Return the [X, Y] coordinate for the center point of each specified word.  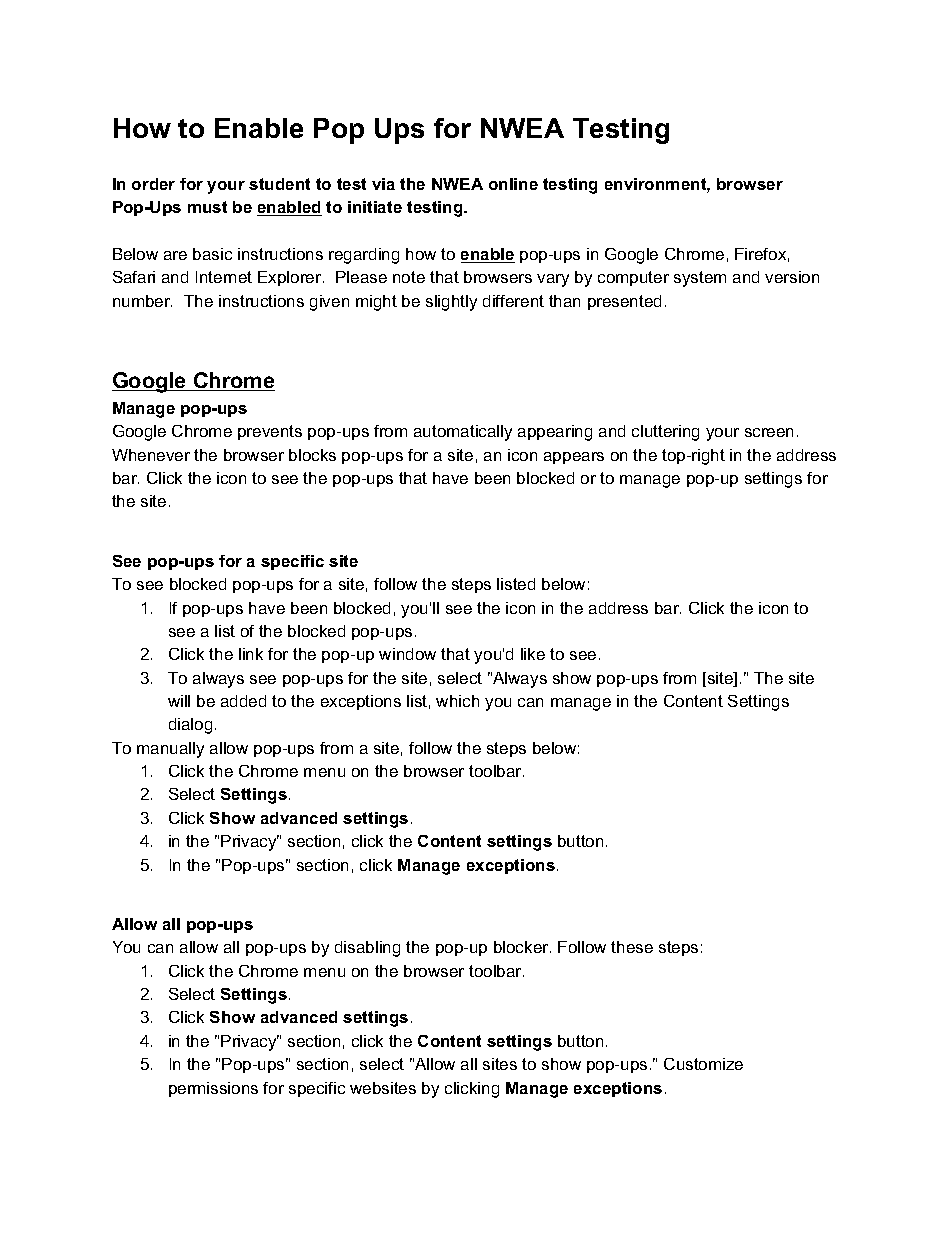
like [533, 654]
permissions [213, 1089]
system [700, 279]
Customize [703, 1064]
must [207, 207]
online [513, 184]
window [407, 654]
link [251, 654]
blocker [522, 947]
